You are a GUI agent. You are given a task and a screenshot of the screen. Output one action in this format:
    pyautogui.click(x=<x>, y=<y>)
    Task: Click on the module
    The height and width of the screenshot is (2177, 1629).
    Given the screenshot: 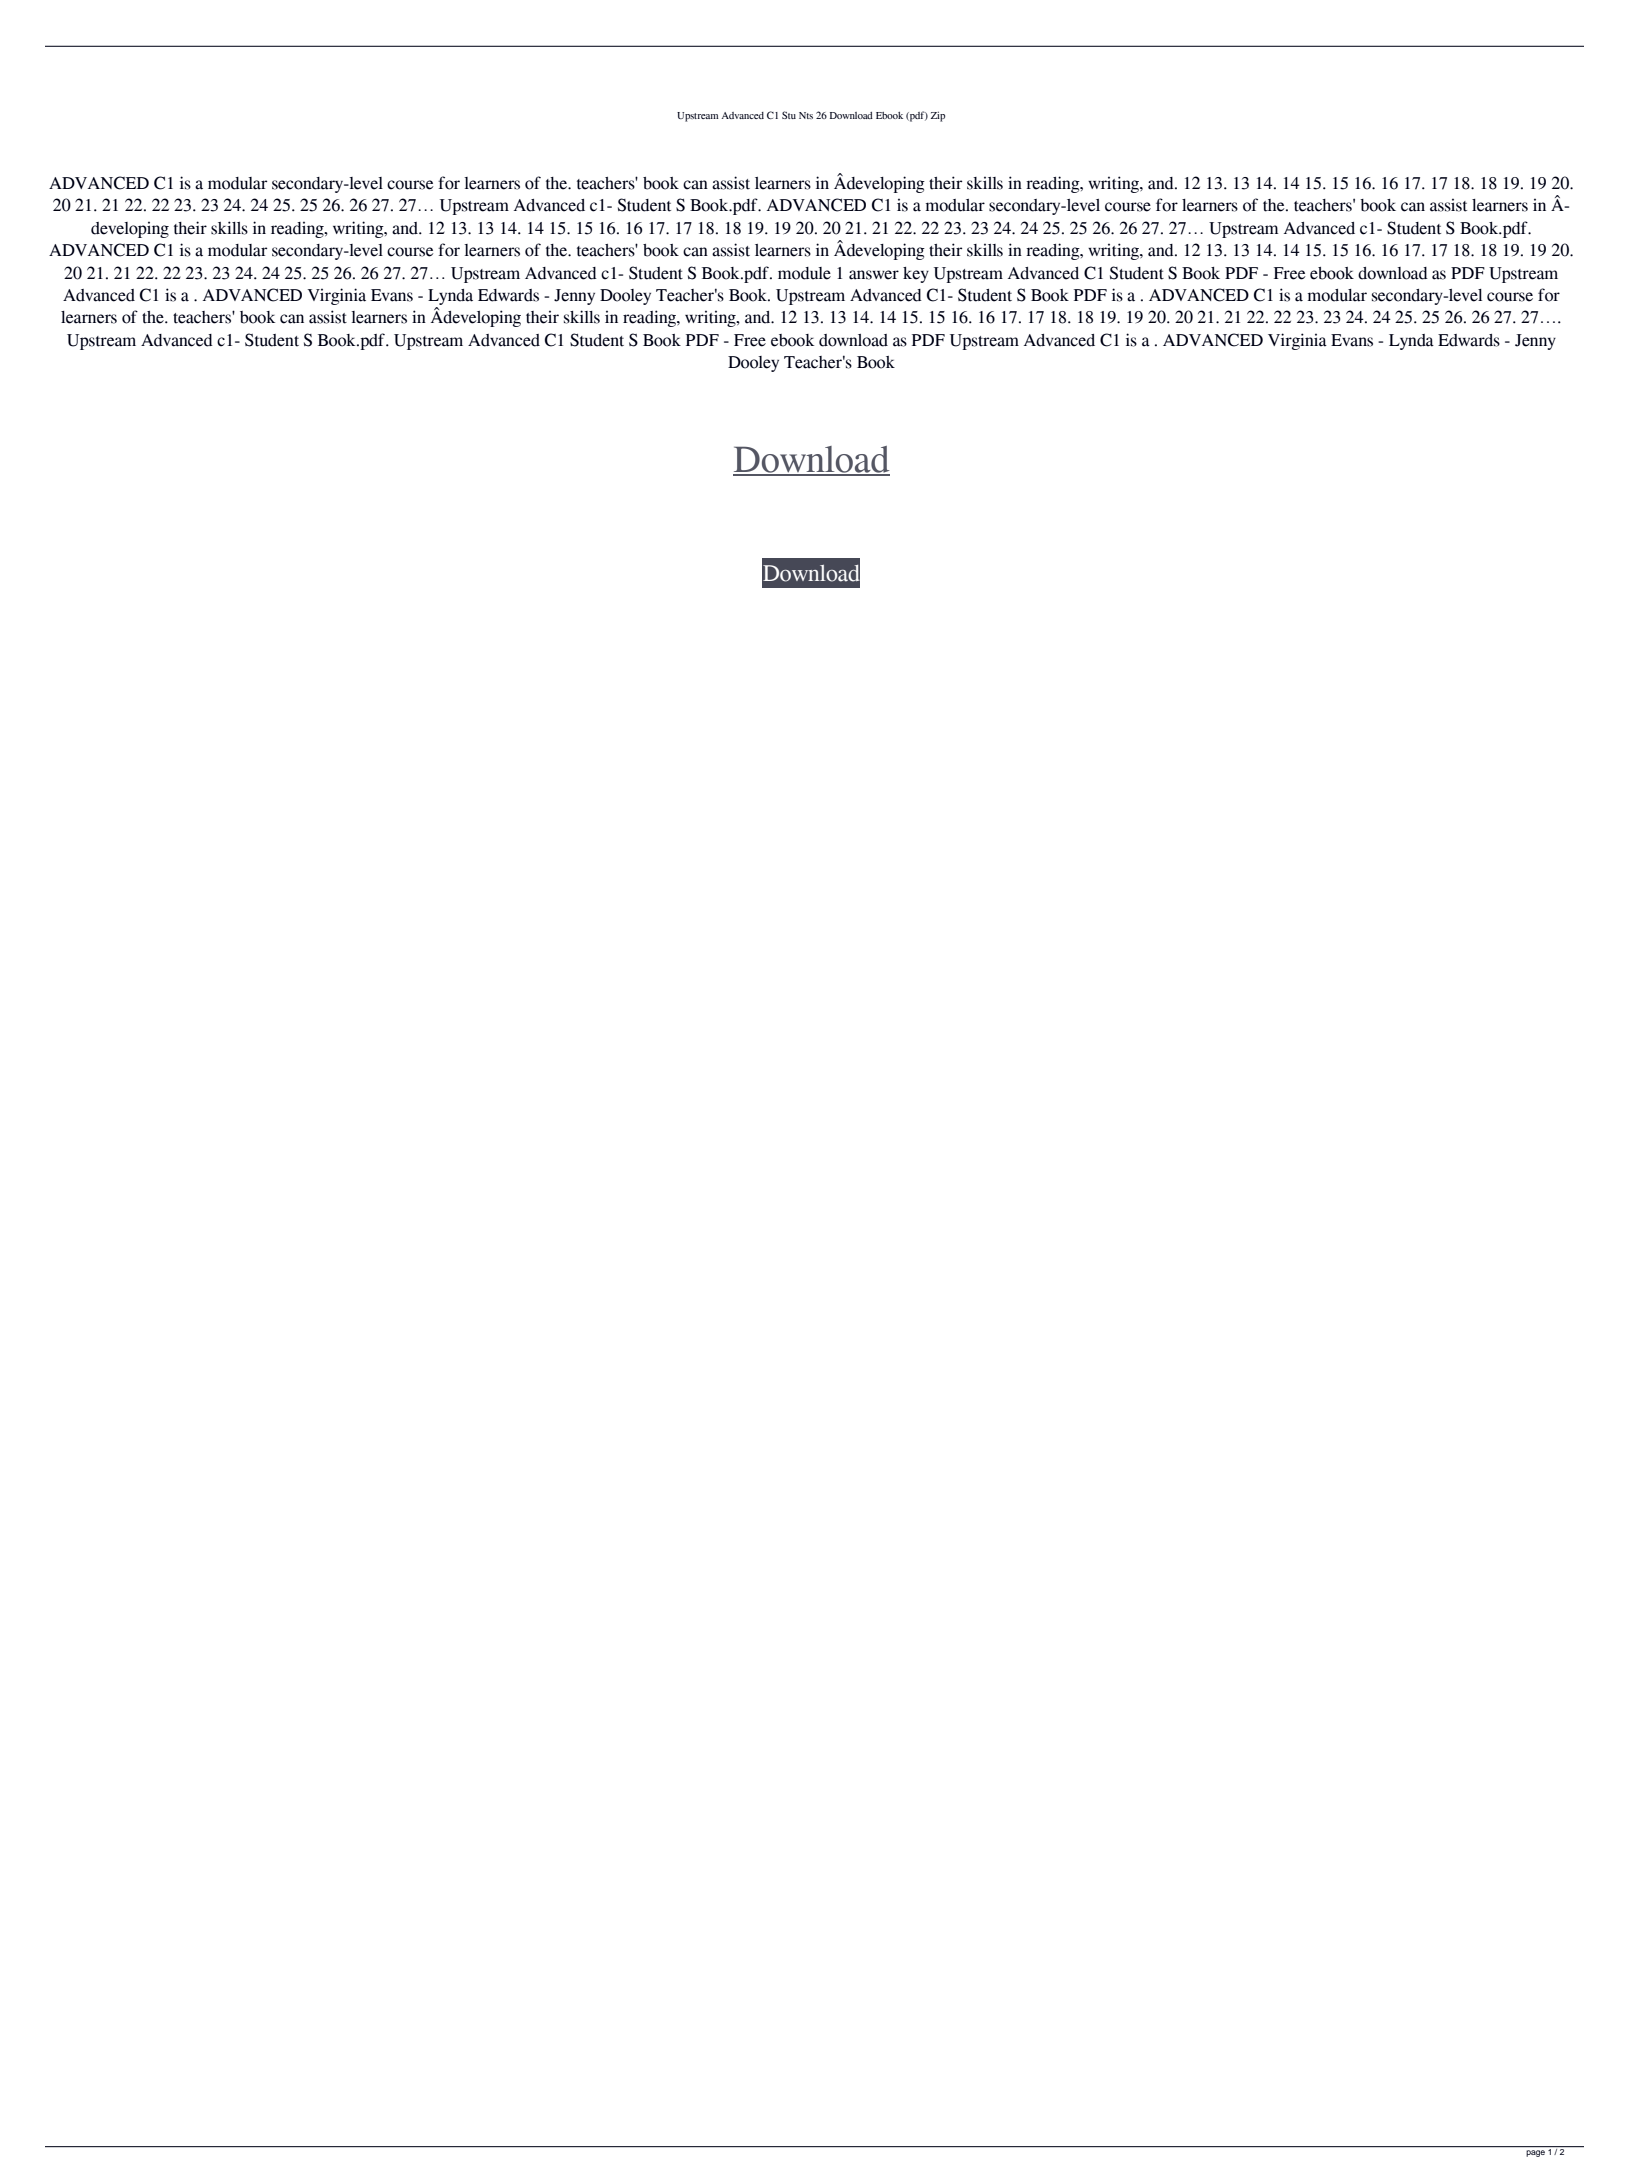 What is the action you would take?
    pyautogui.click(x=804, y=273)
